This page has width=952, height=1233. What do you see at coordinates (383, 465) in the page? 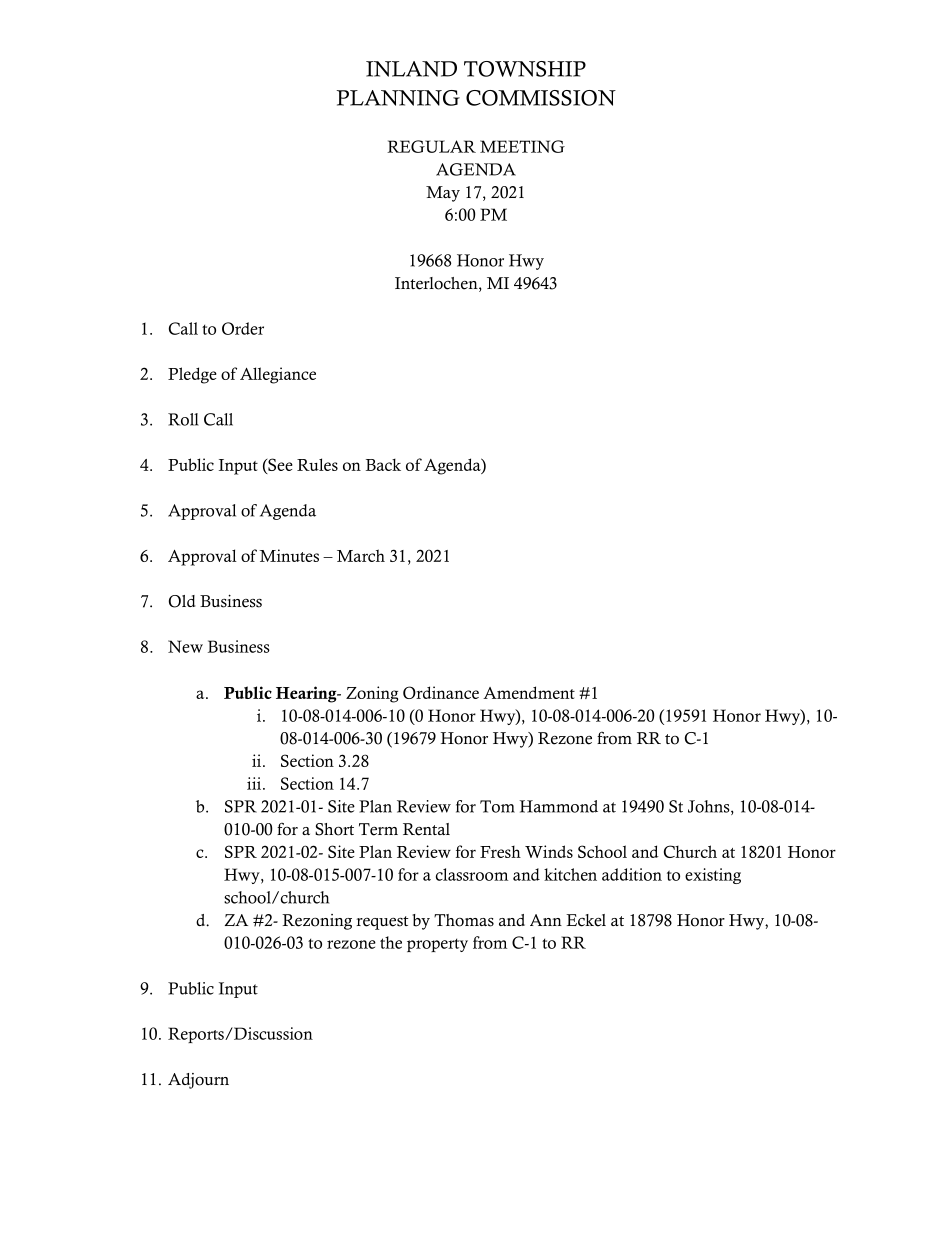
I see `Back` at bounding box center [383, 465].
